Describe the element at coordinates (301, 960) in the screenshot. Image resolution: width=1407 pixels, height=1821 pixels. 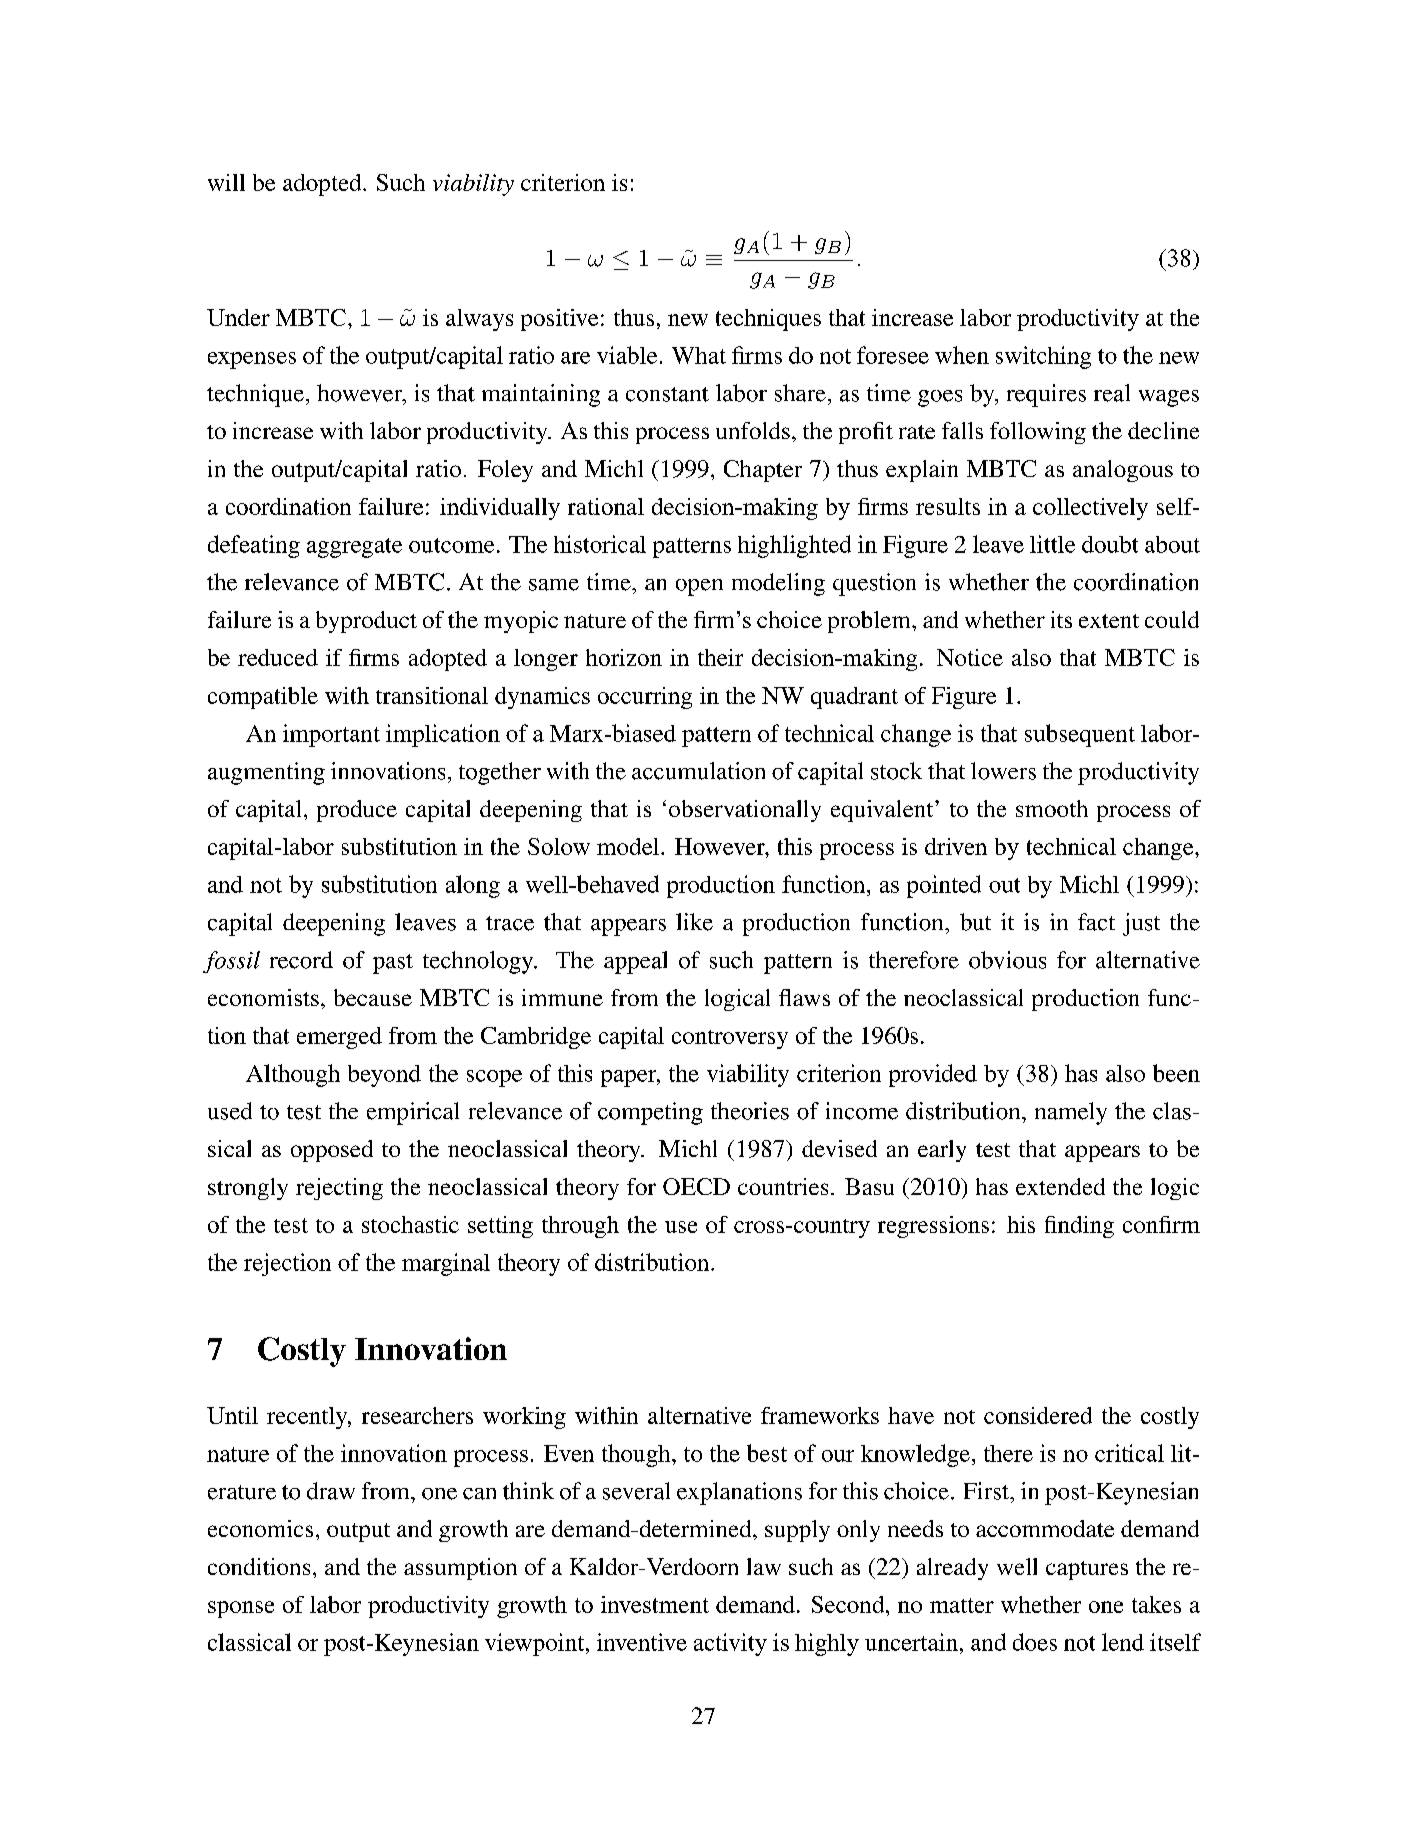
I see `record` at that location.
